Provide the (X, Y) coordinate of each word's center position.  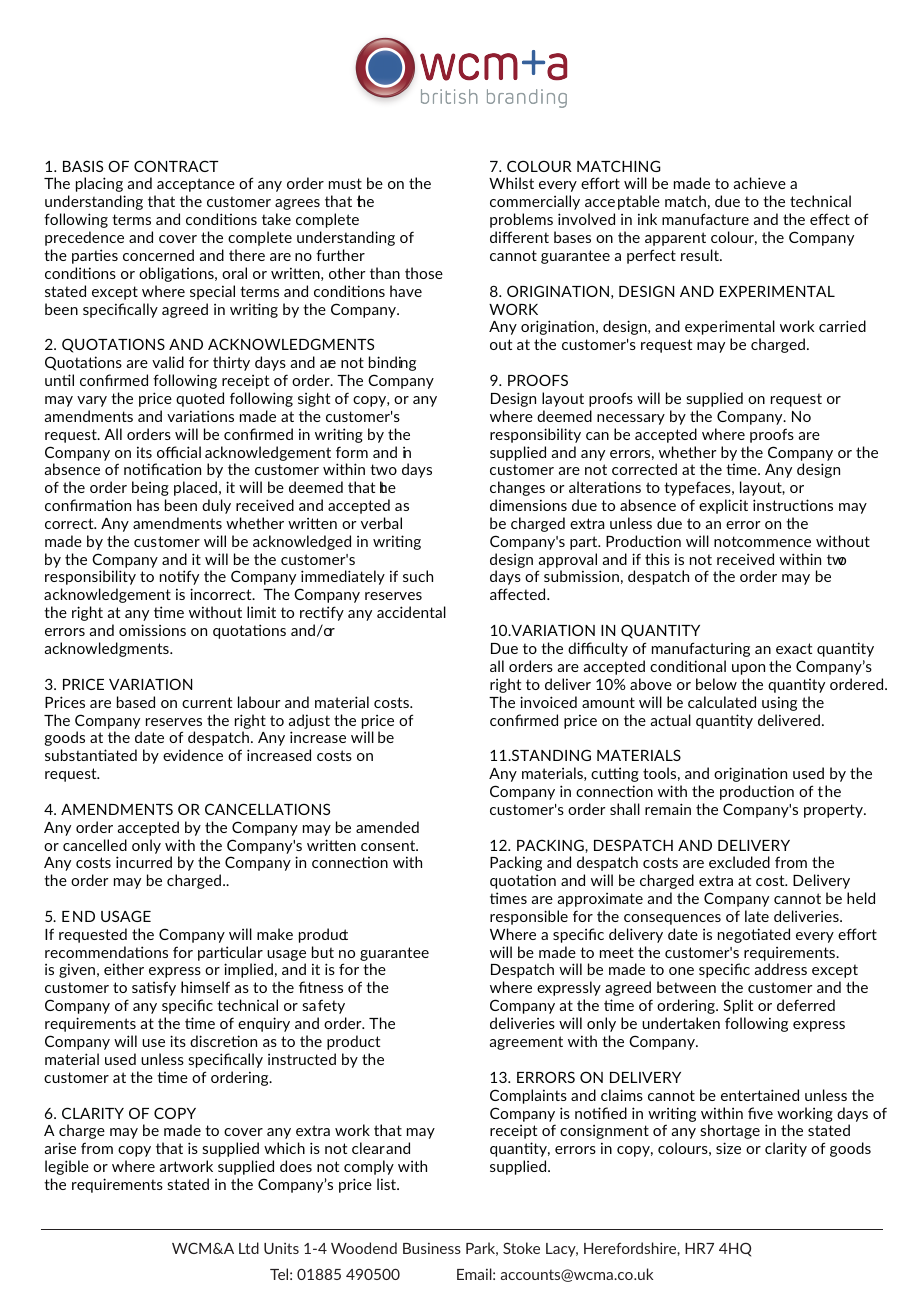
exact (794, 648)
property (834, 811)
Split (738, 1006)
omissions (152, 630)
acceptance (196, 185)
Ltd (249, 1248)
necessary (631, 419)
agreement (526, 1043)
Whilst (511, 183)
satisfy (154, 988)
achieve (760, 183)
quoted (200, 399)
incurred (144, 862)
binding (392, 363)
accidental (411, 612)
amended (387, 827)
